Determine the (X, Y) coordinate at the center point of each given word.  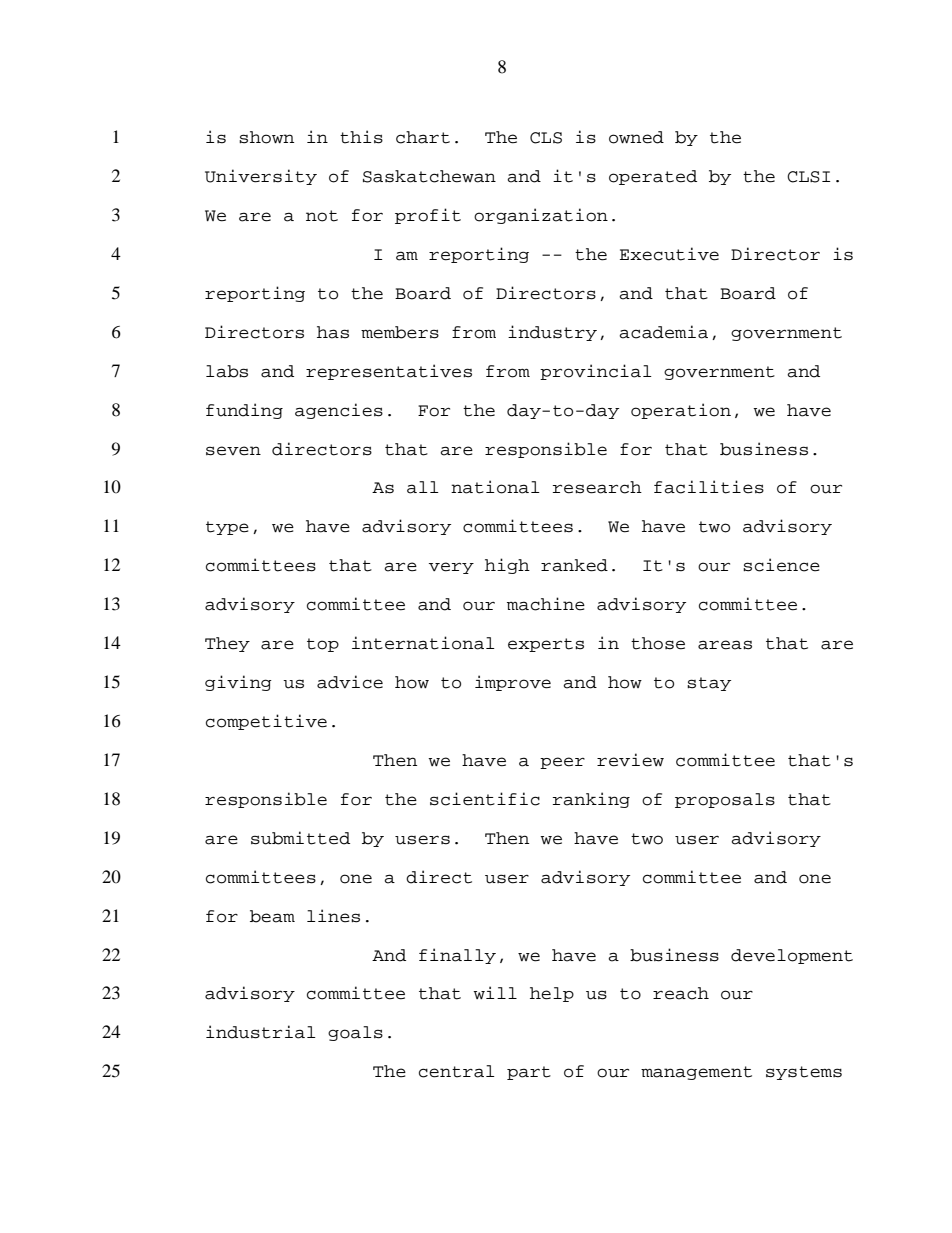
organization (541, 216)
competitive (266, 722)
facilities (709, 487)
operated (653, 177)
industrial (261, 1032)
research (597, 487)
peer (562, 763)
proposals (725, 800)
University (261, 177)
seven (233, 451)
